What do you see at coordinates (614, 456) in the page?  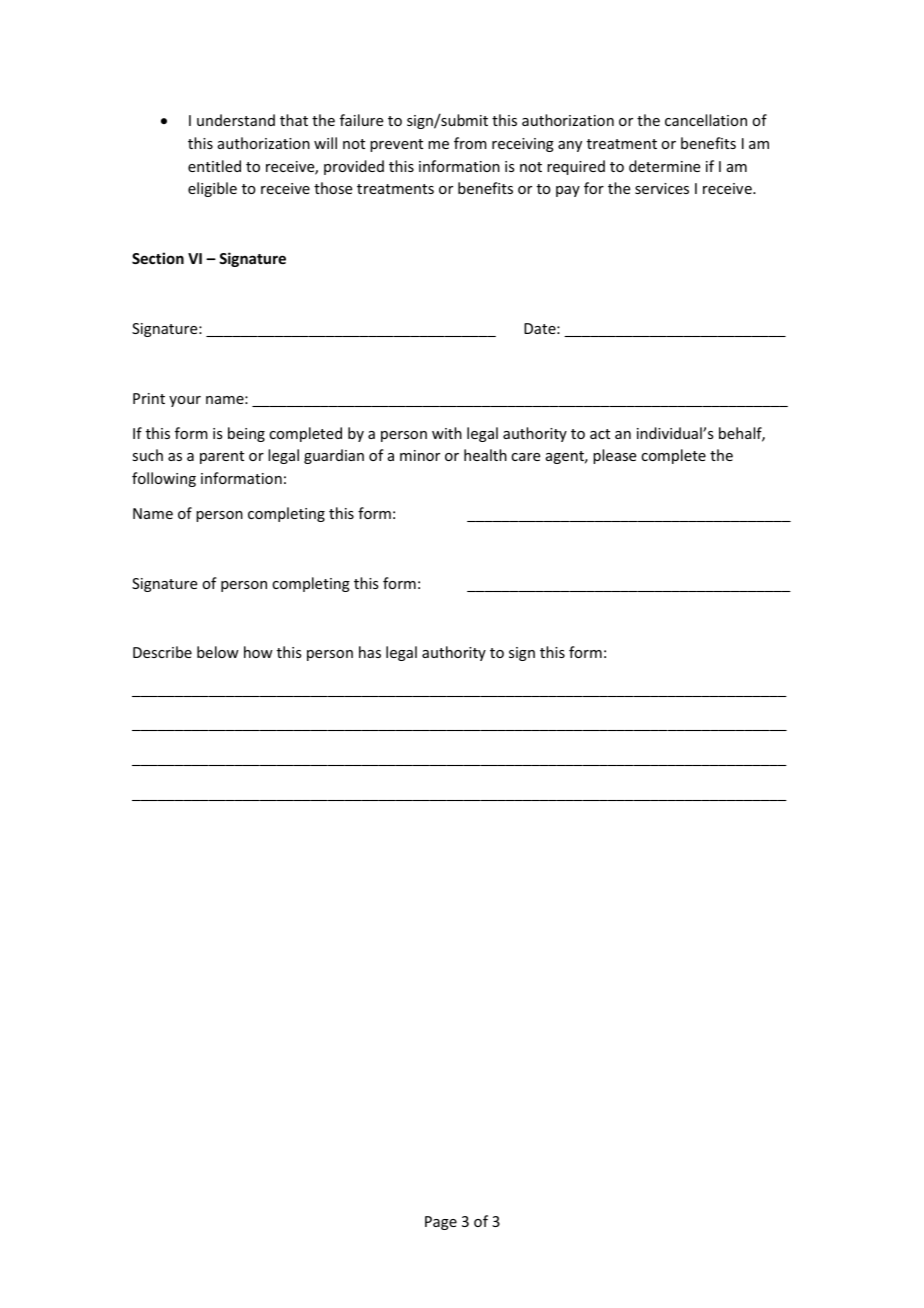 I see `please` at bounding box center [614, 456].
